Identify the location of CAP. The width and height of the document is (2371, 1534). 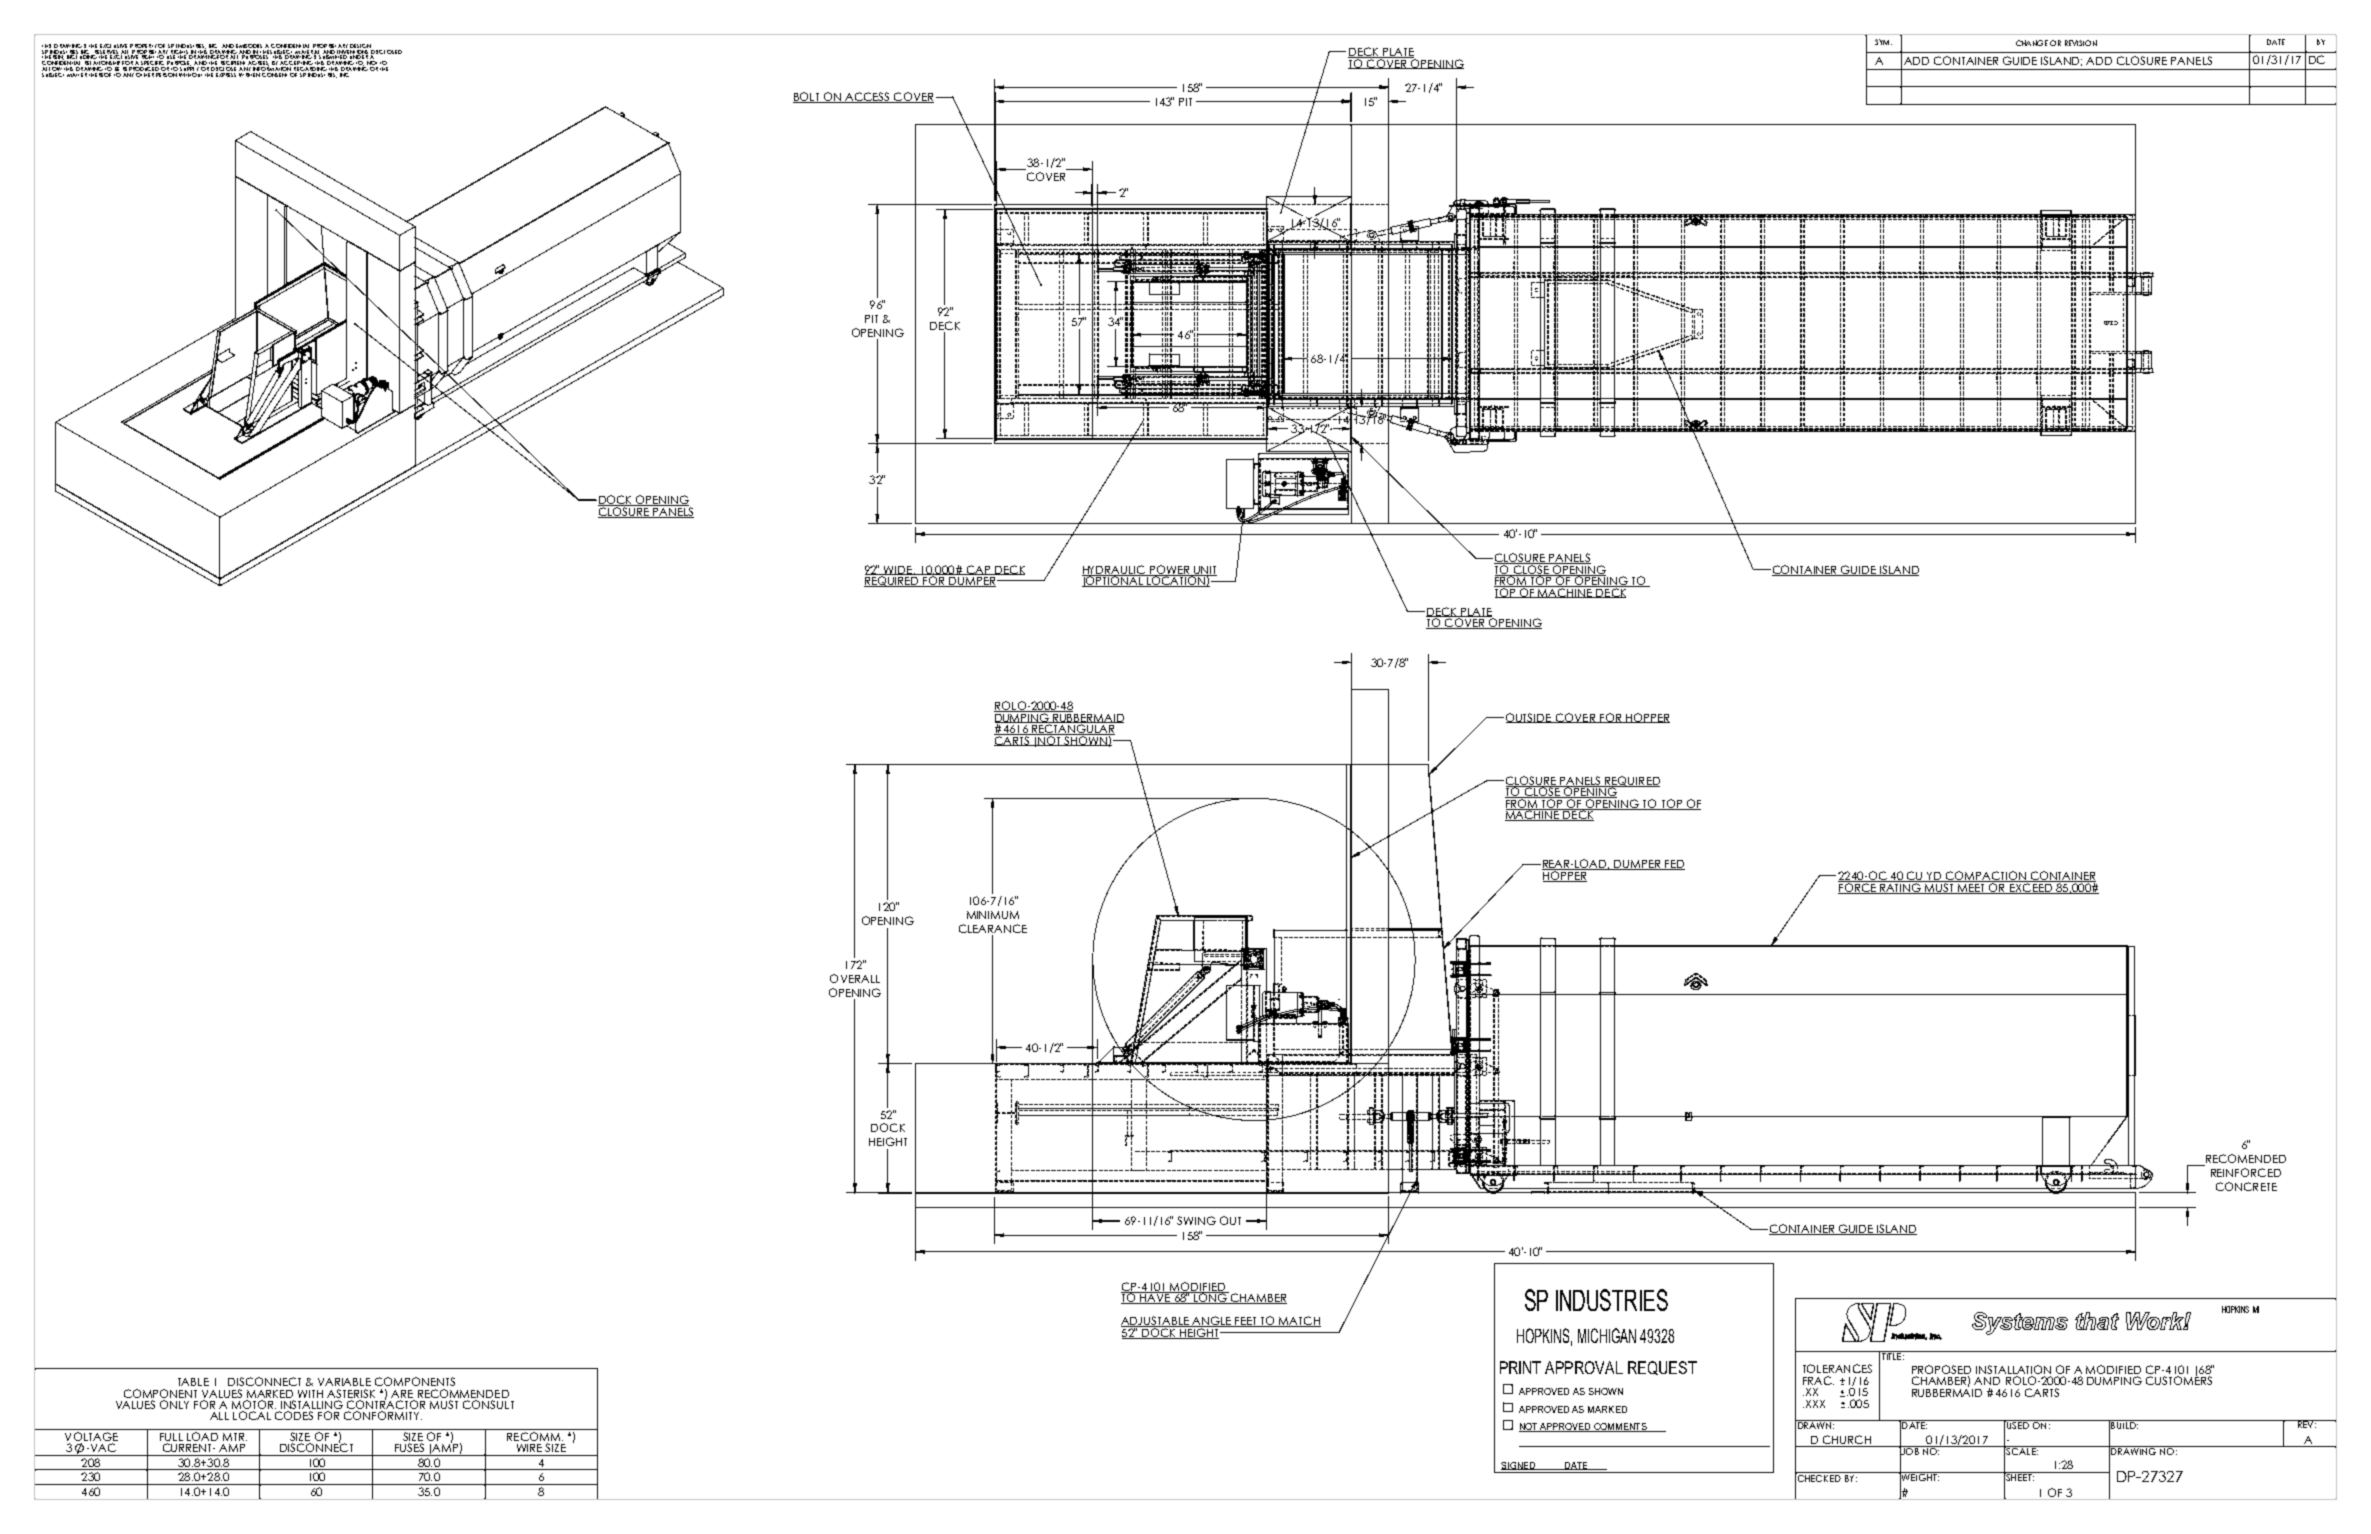
(978, 570).
